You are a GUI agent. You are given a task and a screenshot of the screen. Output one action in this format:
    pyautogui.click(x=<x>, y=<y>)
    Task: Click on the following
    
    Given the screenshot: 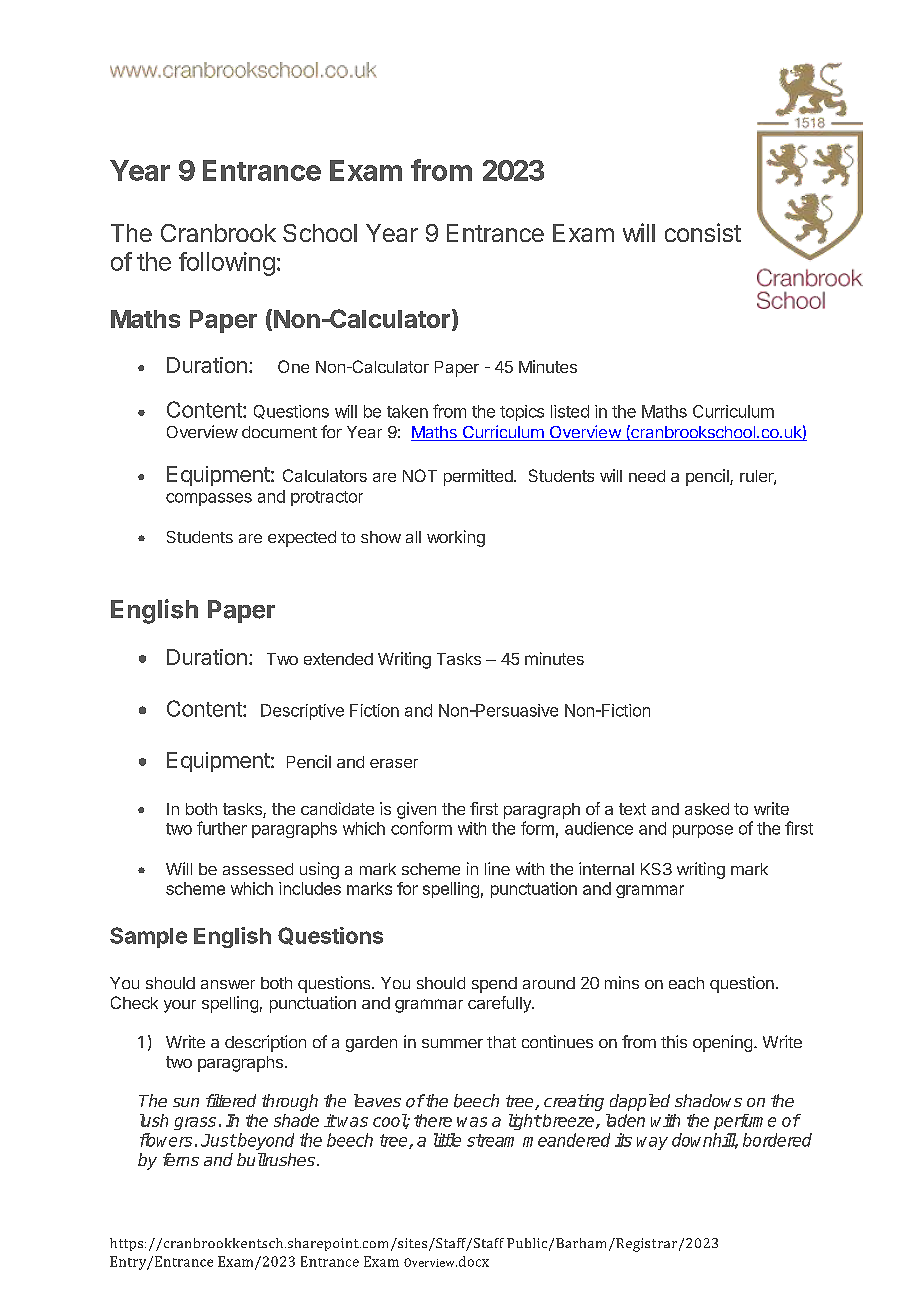 What is the action you would take?
    pyautogui.click(x=227, y=264)
